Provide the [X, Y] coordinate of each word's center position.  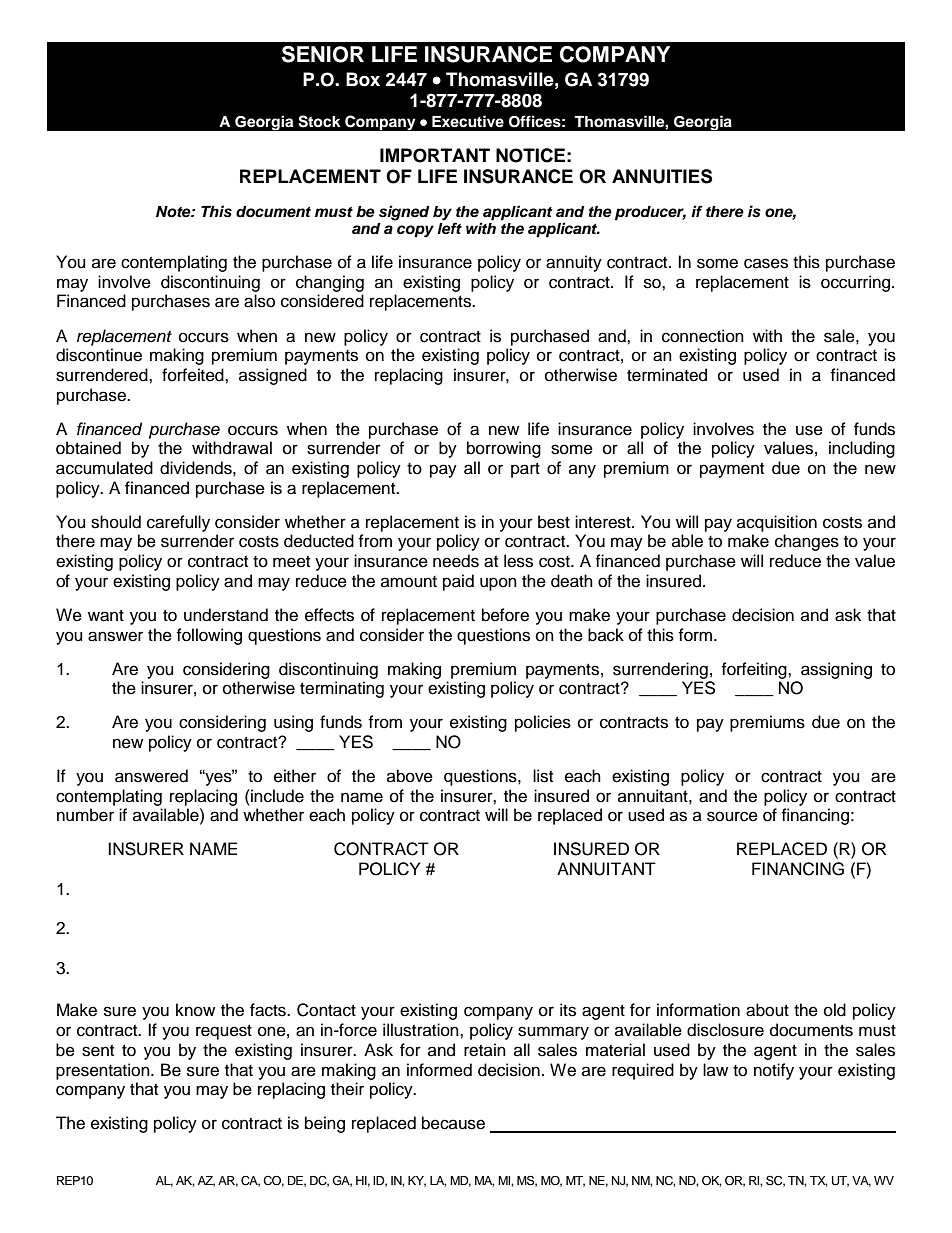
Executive [468, 121]
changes [807, 542]
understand [226, 615]
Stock [319, 121]
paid [458, 582]
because [453, 1123]
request [224, 1032]
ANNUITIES [662, 176]
